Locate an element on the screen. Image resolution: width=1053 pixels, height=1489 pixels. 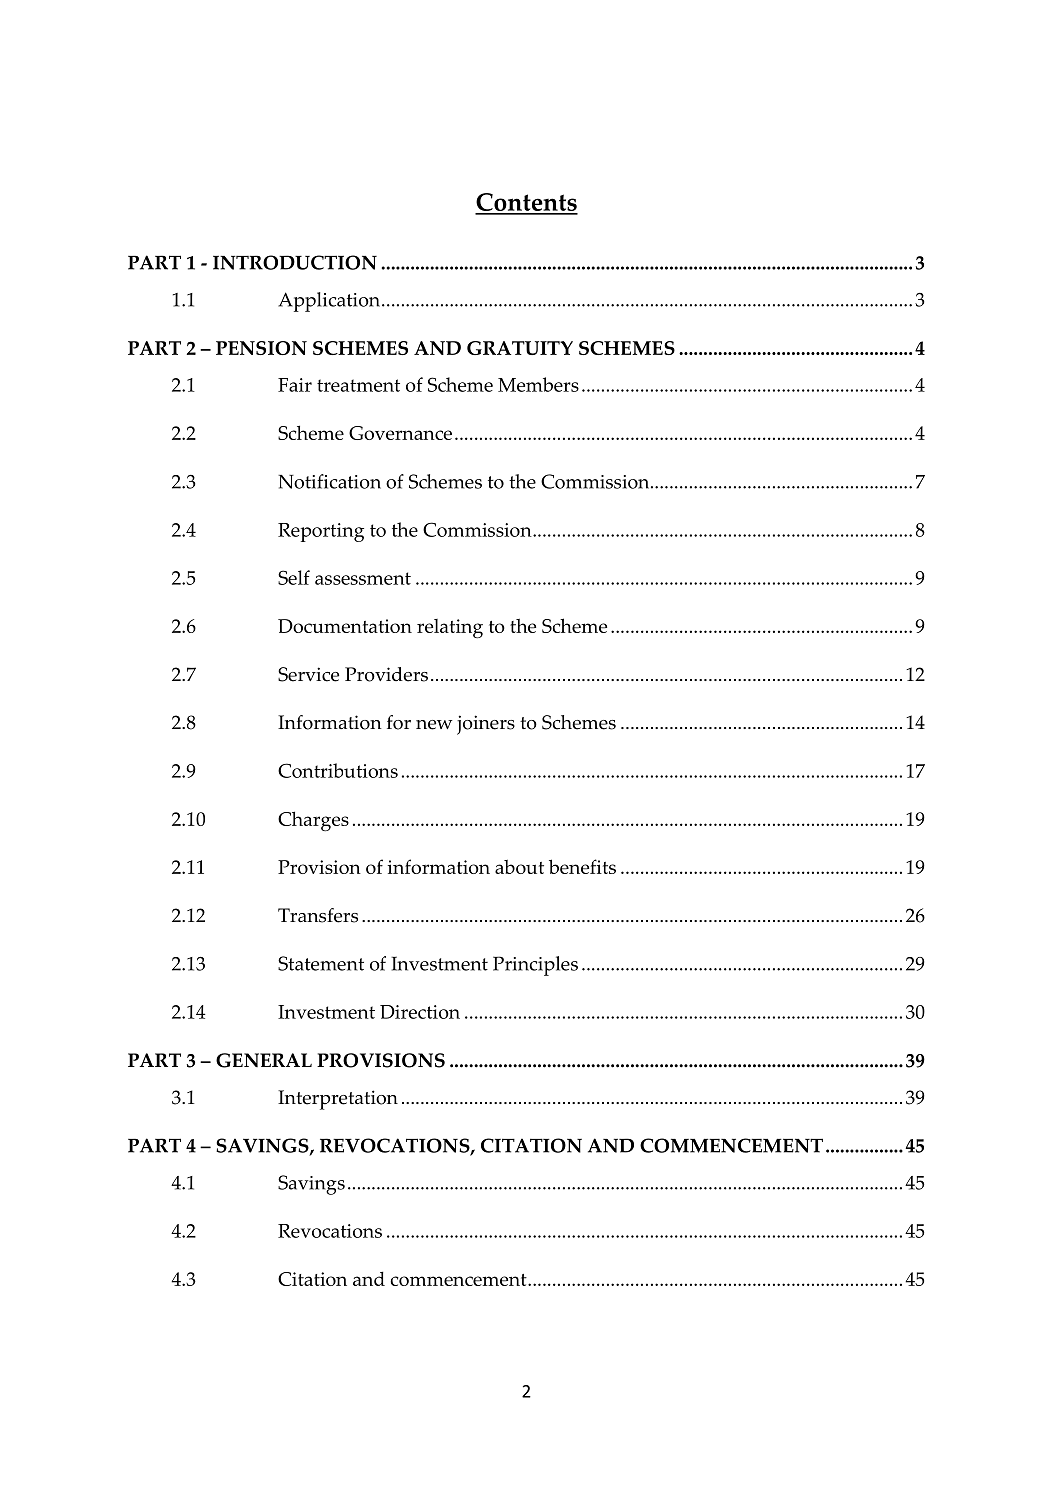
treatment is located at coordinates (358, 385).
